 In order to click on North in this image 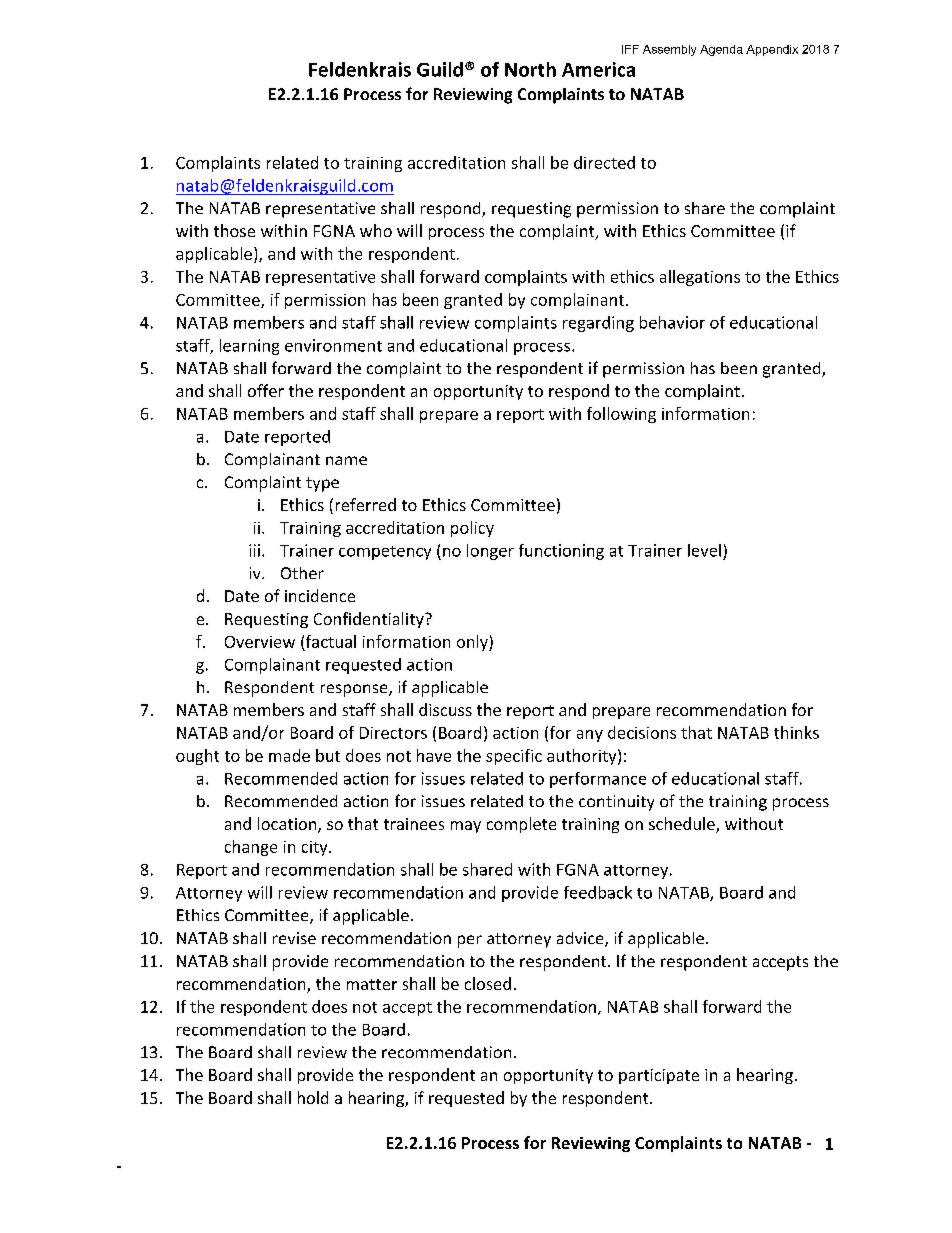, I will do `click(530, 69)`.
